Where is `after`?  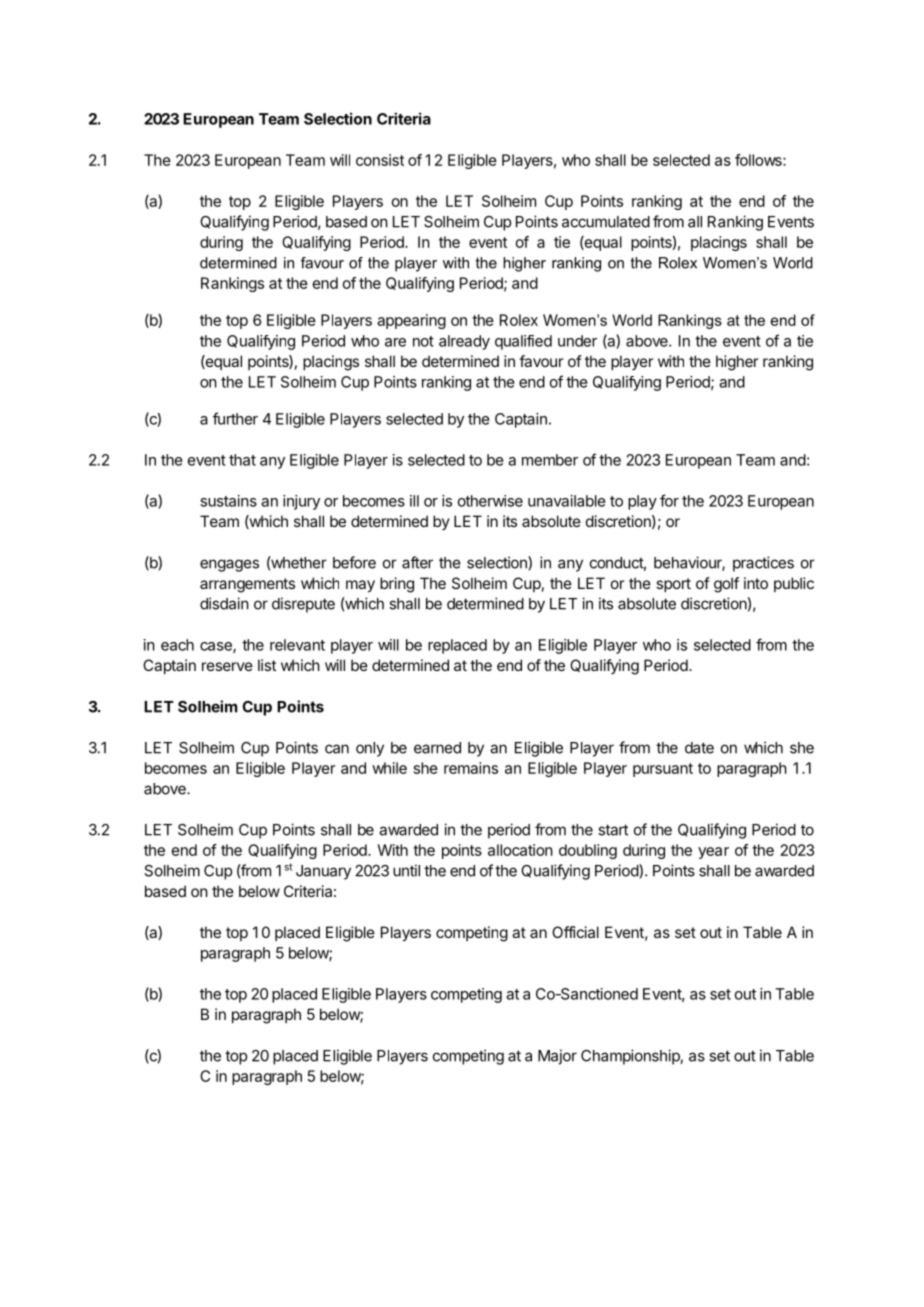 after is located at coordinates (417, 562).
